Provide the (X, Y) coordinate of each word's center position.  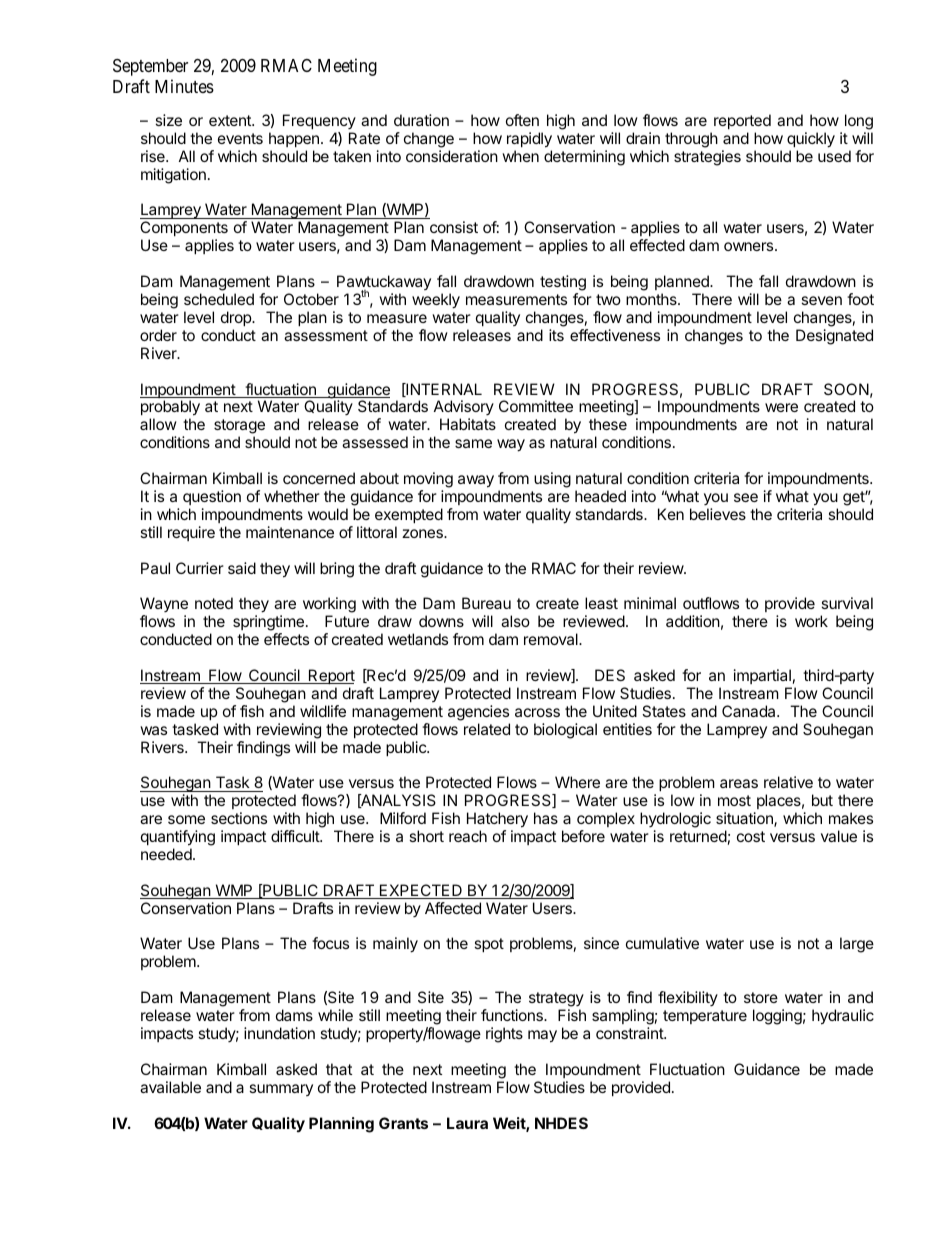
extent (231, 120)
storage (239, 428)
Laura (467, 1123)
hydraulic (843, 1017)
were (781, 407)
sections (239, 818)
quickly (811, 140)
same (473, 443)
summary (281, 1090)
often (522, 120)
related (487, 729)
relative (788, 782)
